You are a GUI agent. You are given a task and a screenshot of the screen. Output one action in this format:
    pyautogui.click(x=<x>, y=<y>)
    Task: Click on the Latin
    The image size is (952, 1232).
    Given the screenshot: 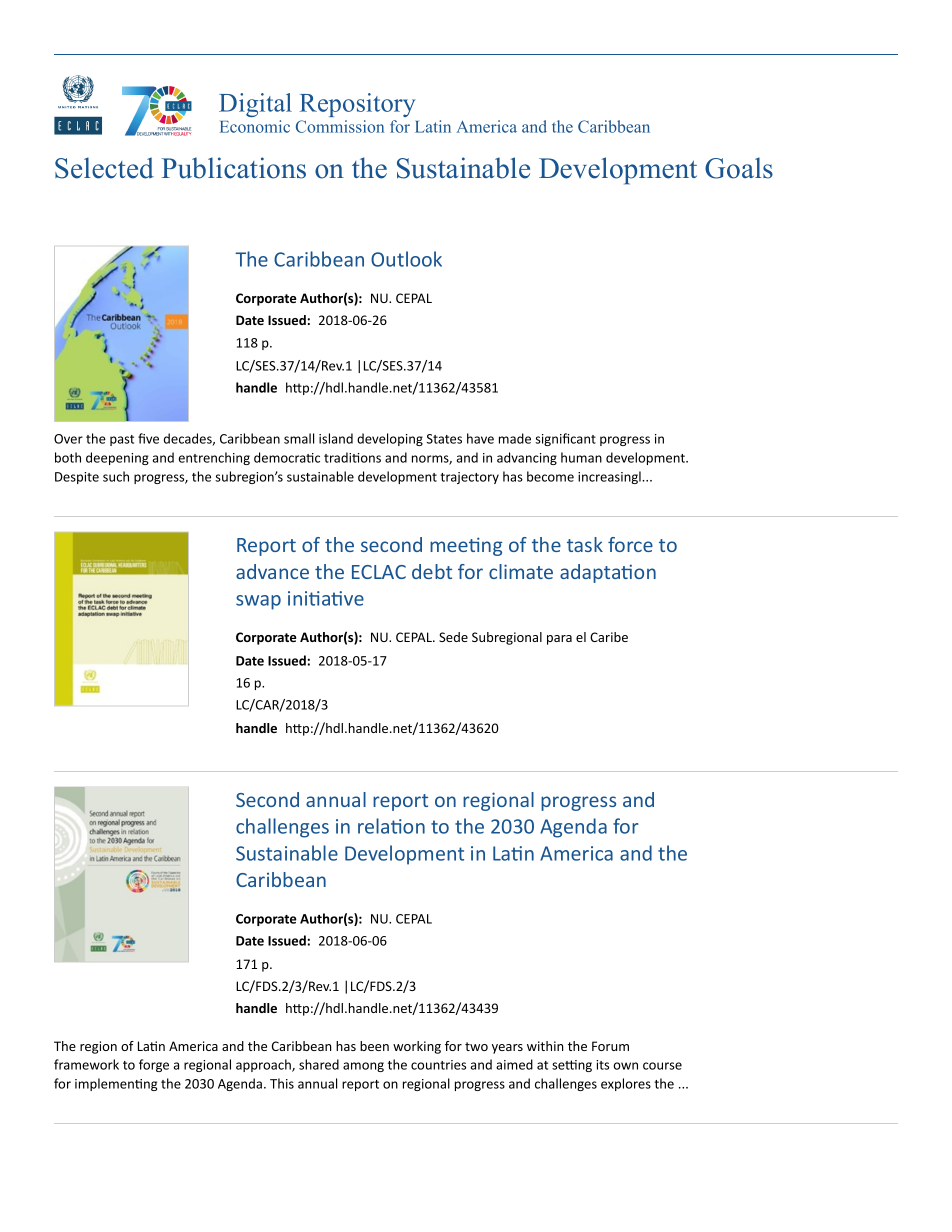 What is the action you would take?
    pyautogui.click(x=433, y=126)
